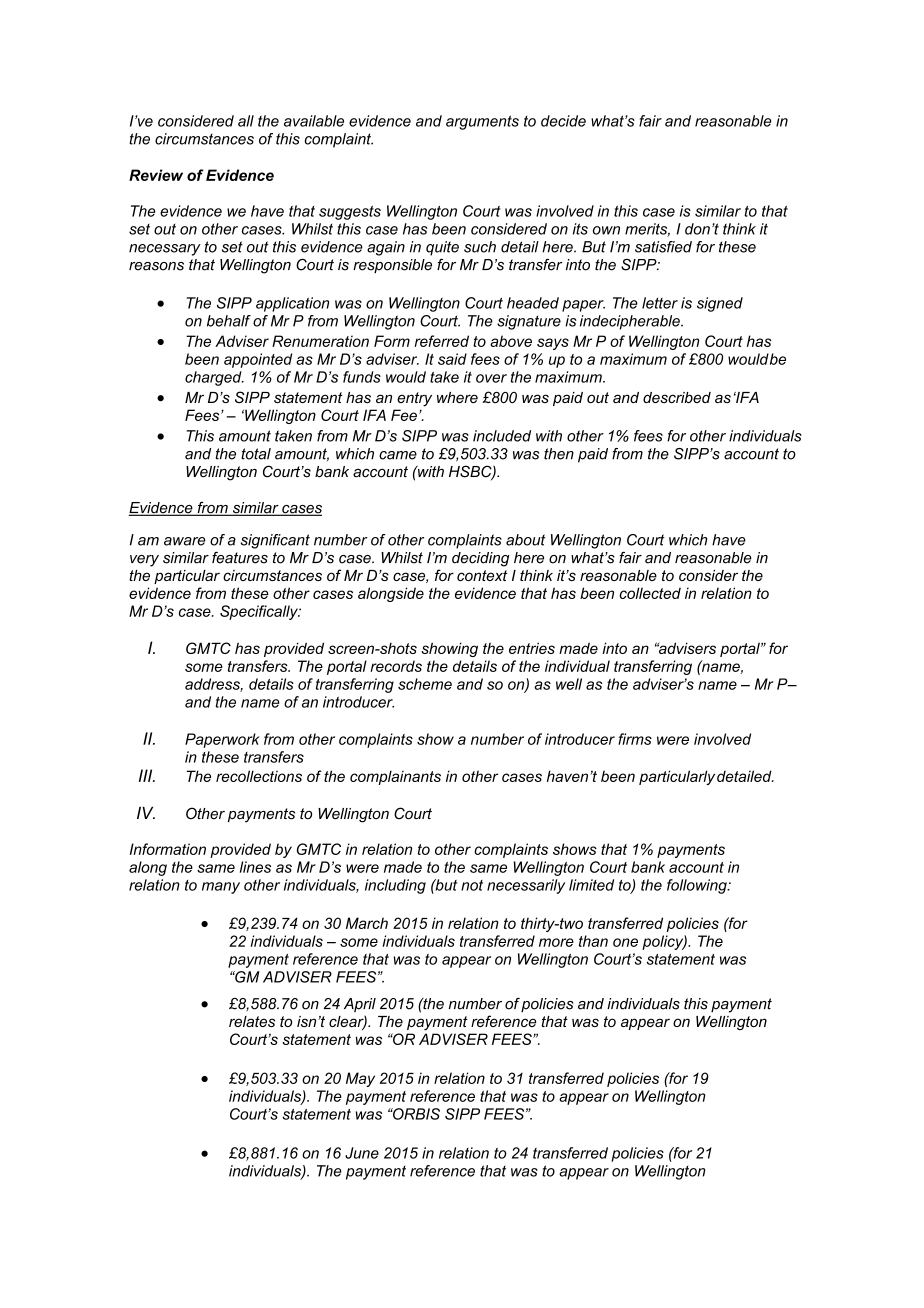  What do you see at coordinates (252, 1021) in the screenshot?
I see `relates` at bounding box center [252, 1021].
